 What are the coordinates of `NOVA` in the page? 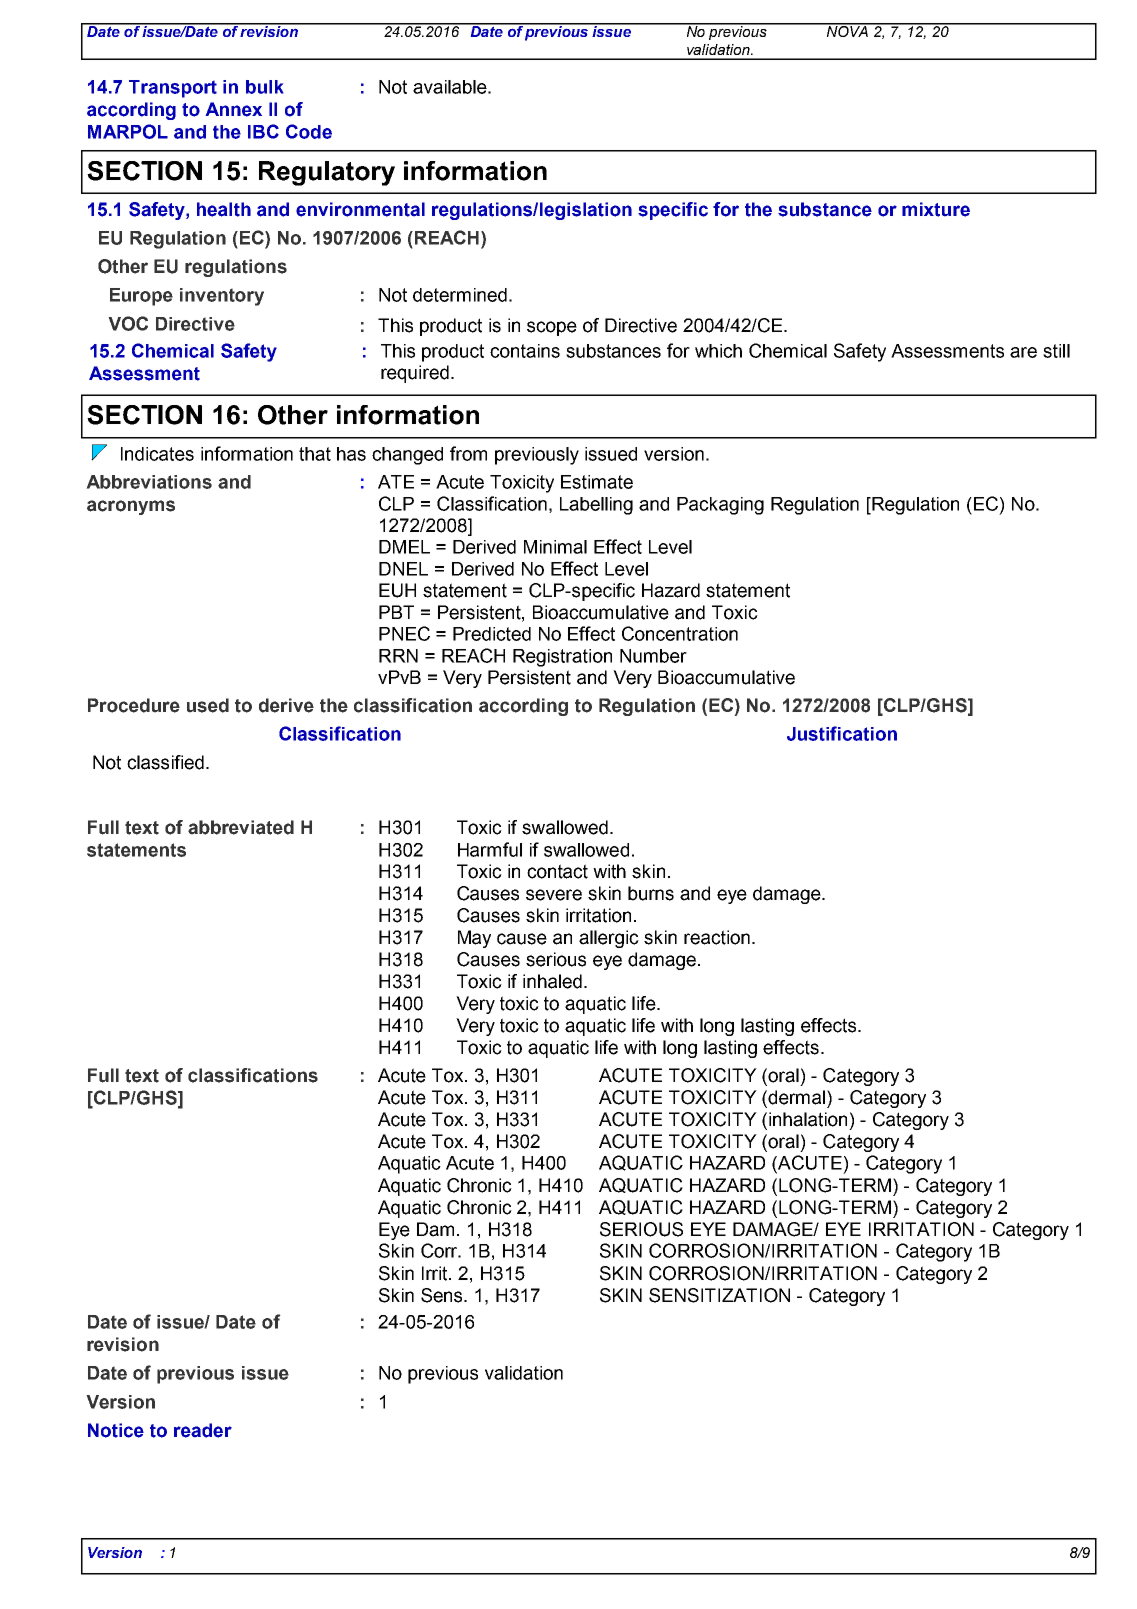 It's located at (847, 30).
